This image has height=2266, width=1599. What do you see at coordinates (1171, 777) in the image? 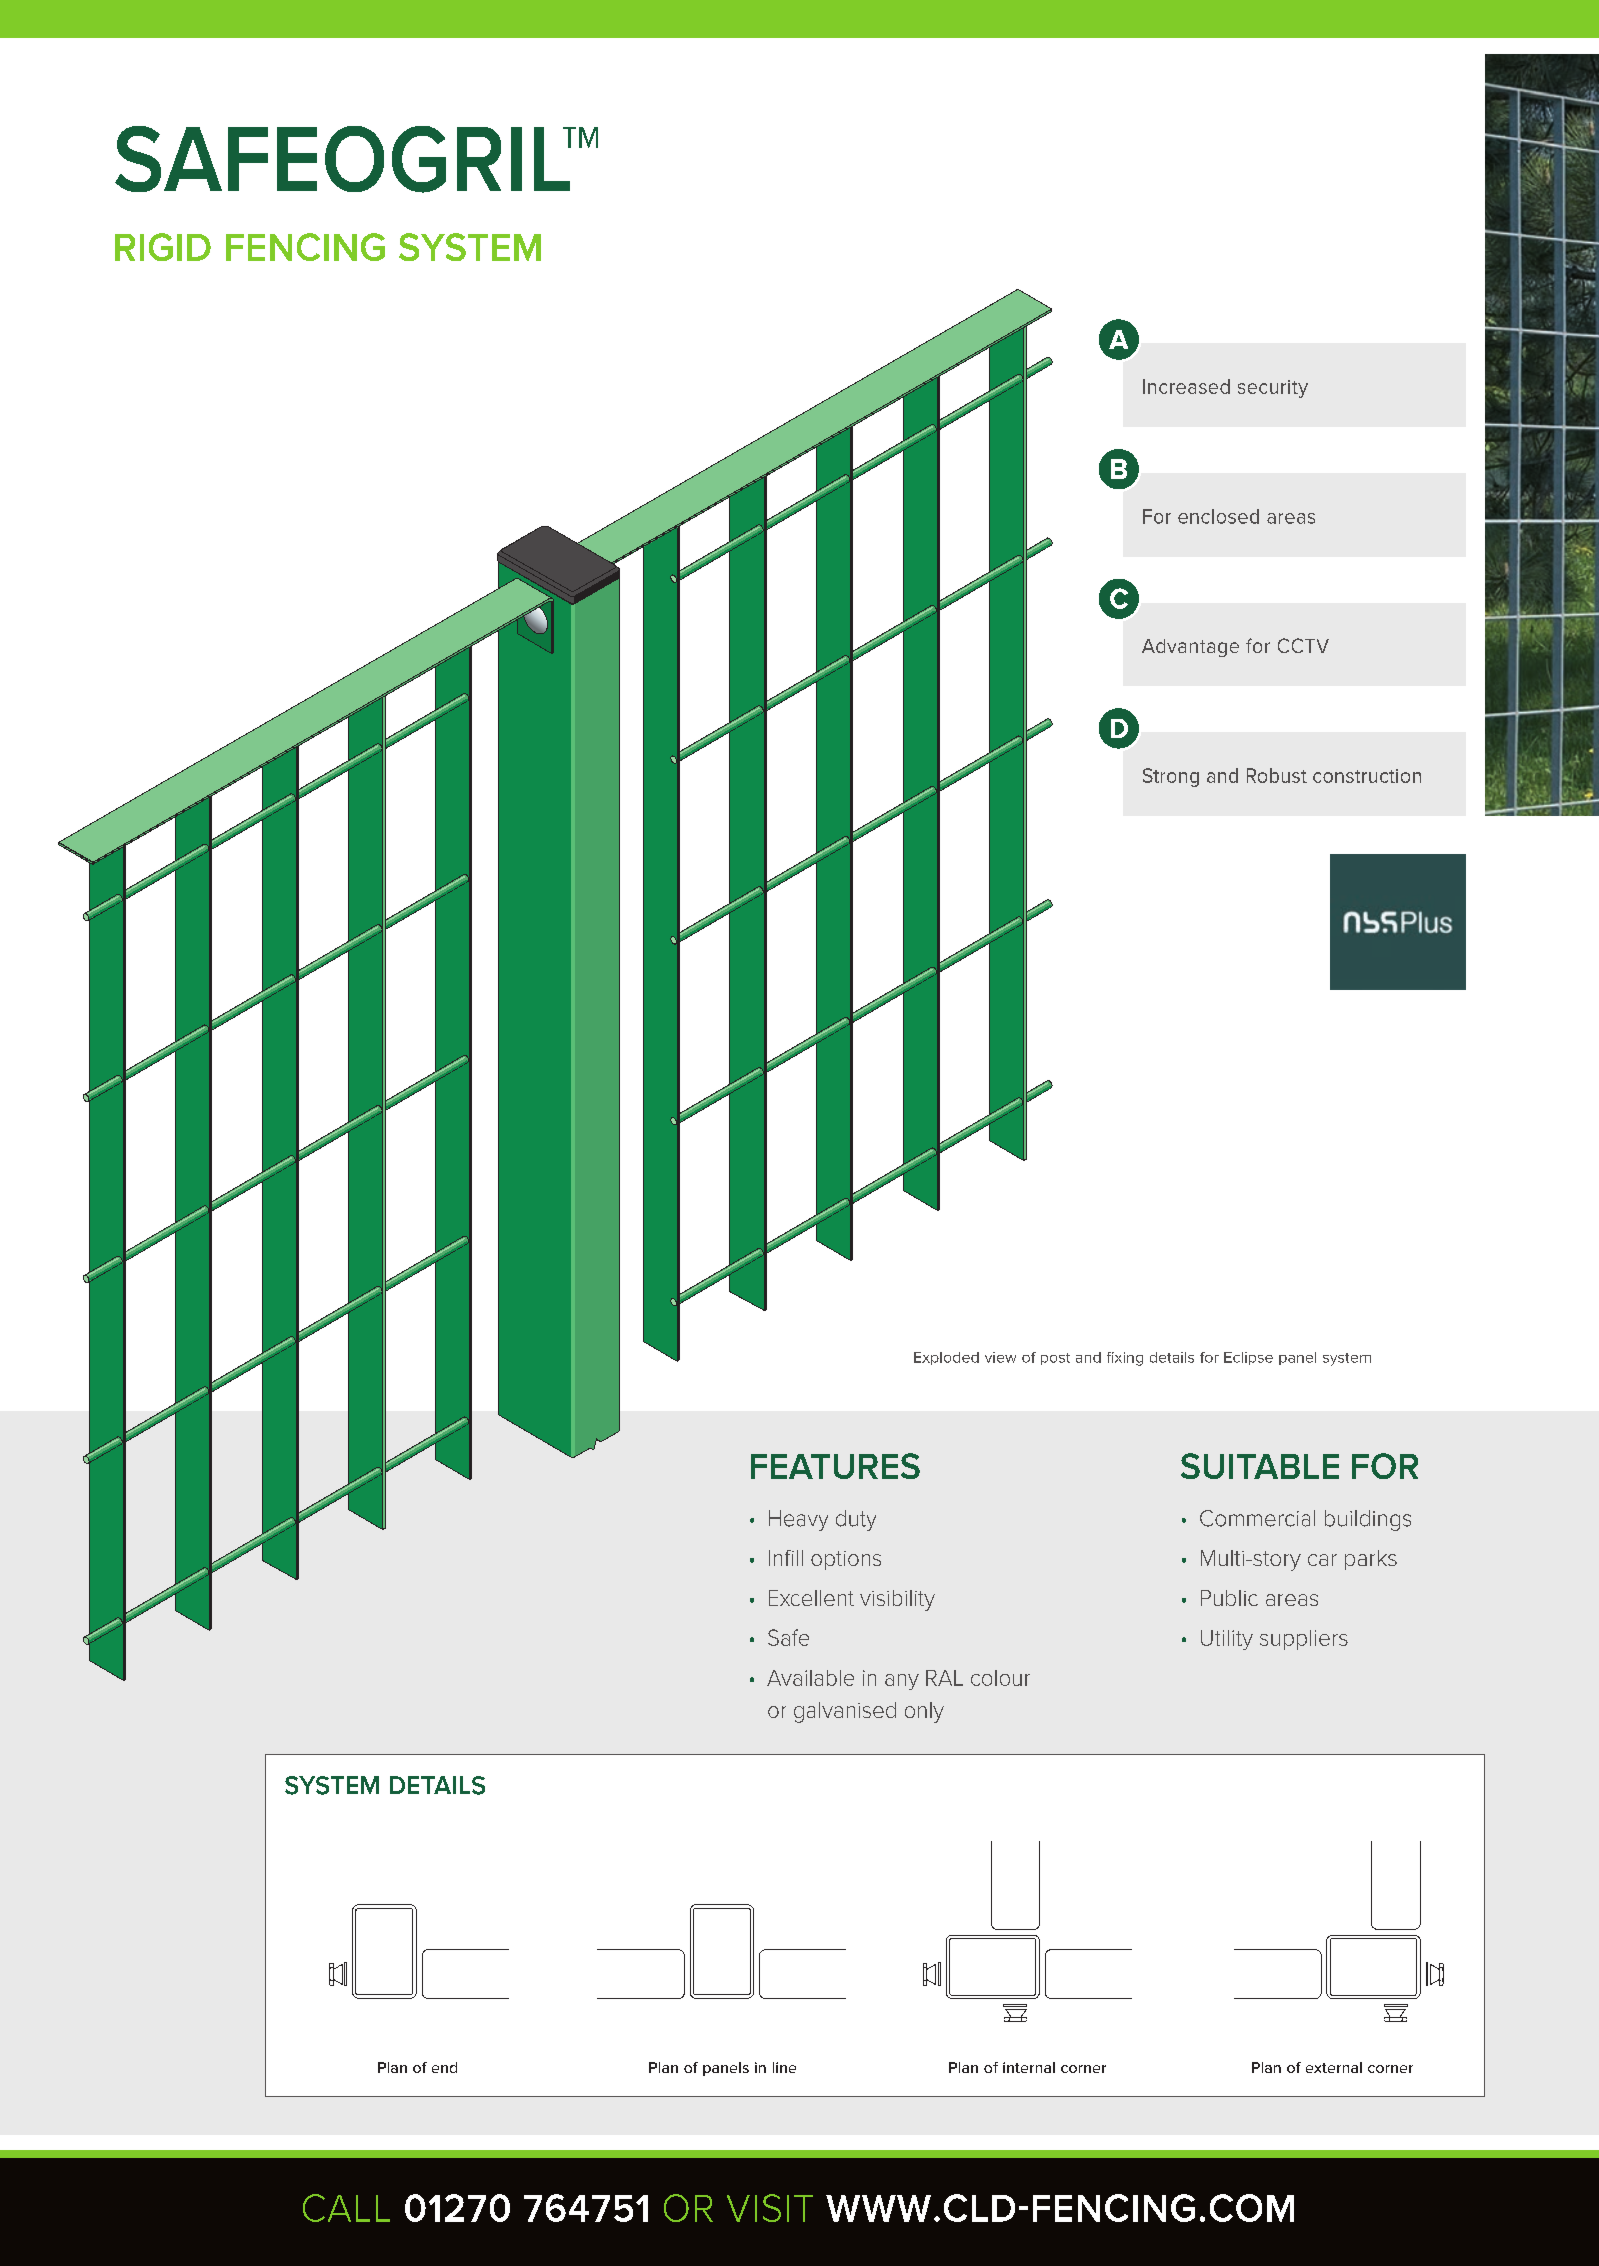
I see `Strong` at bounding box center [1171, 777].
